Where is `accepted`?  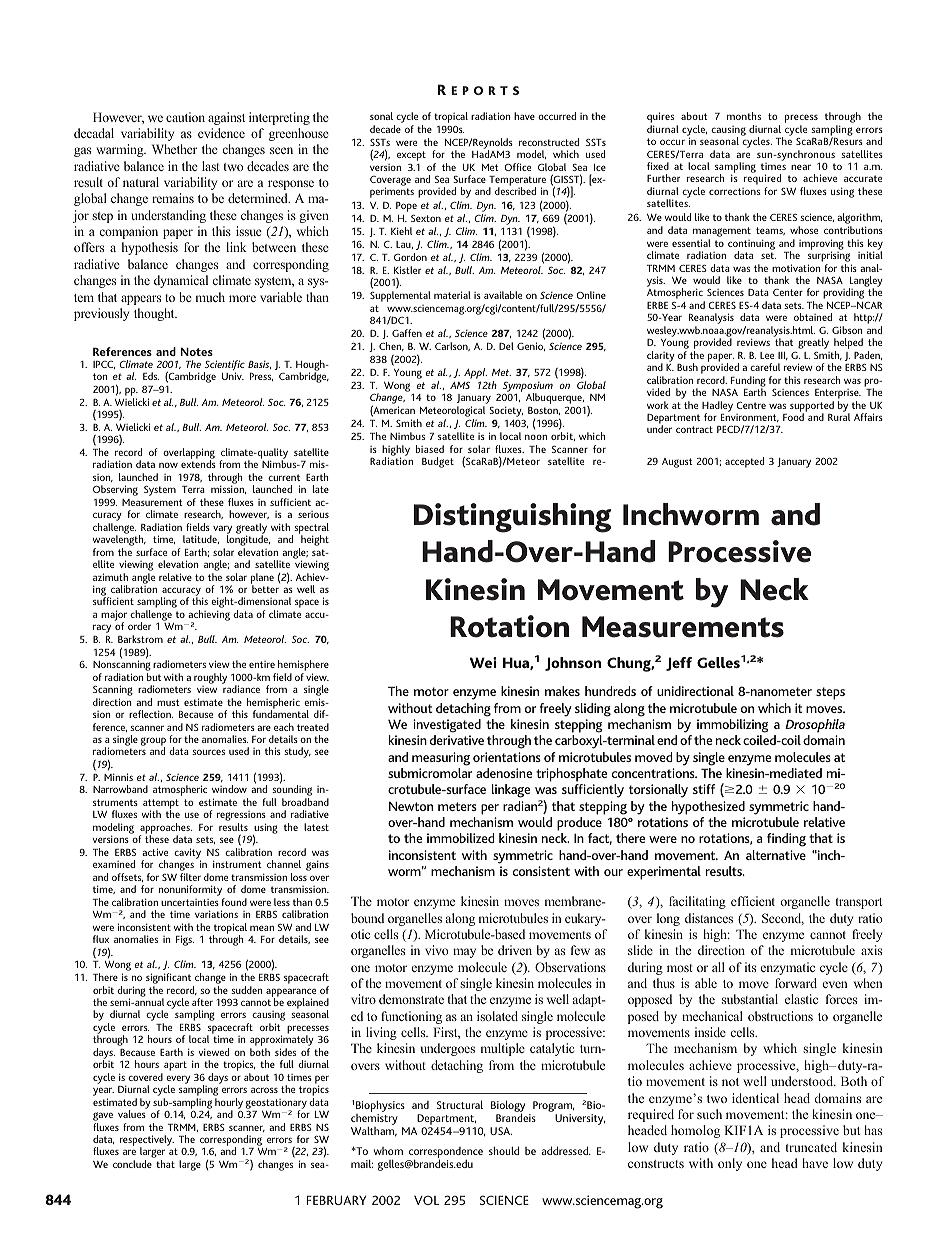
accepted is located at coordinates (744, 462).
